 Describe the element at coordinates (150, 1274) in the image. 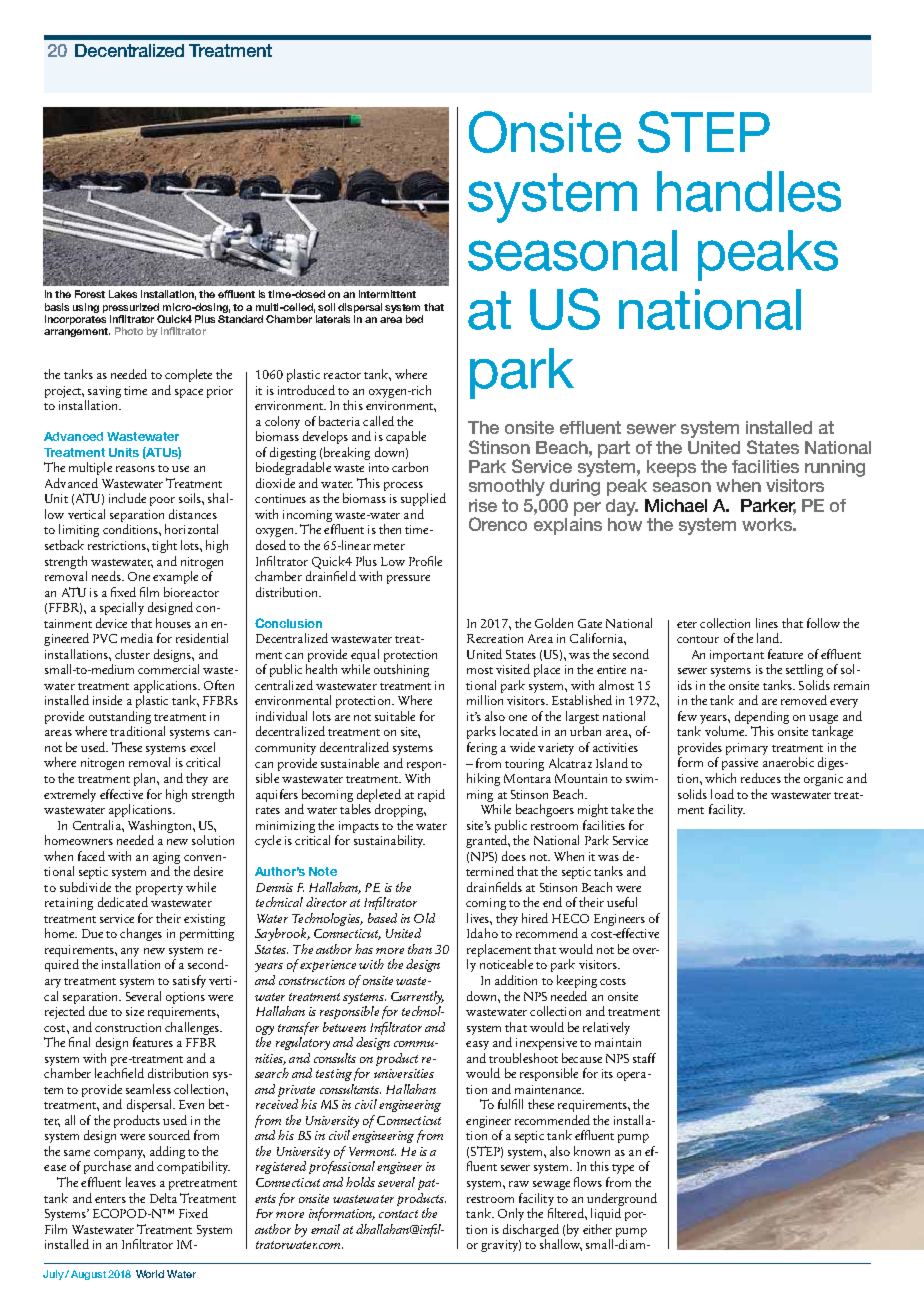

I see `World` at that location.
